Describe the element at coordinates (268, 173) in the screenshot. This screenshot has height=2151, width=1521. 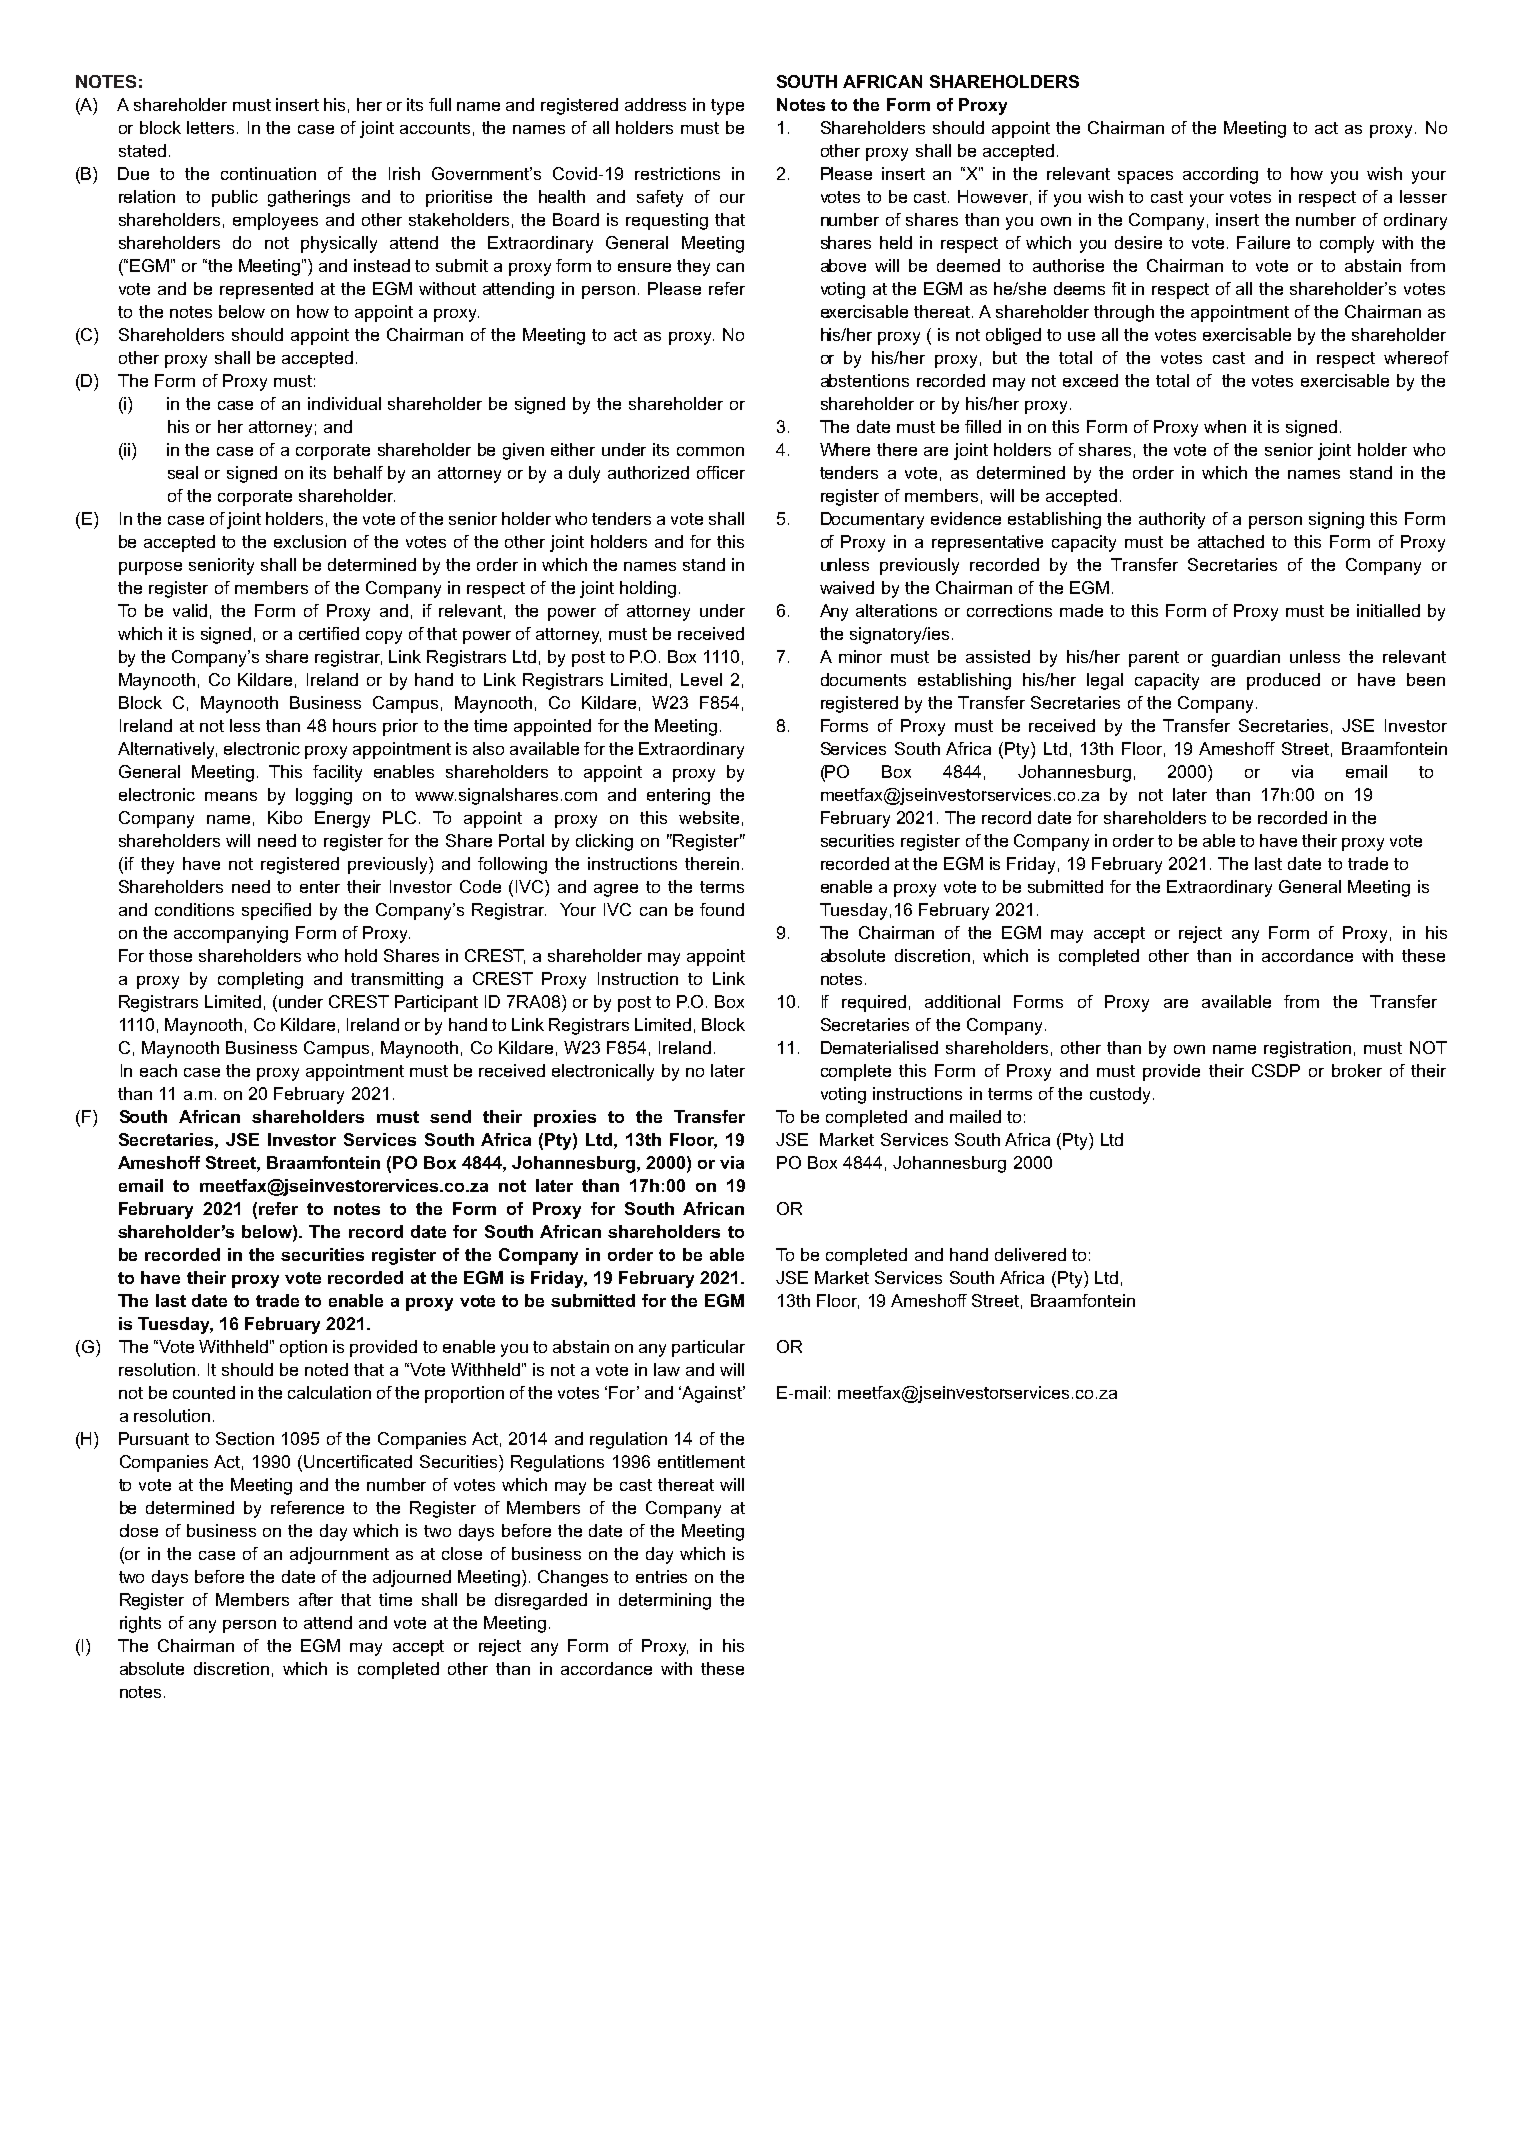
I see `continuation` at that location.
